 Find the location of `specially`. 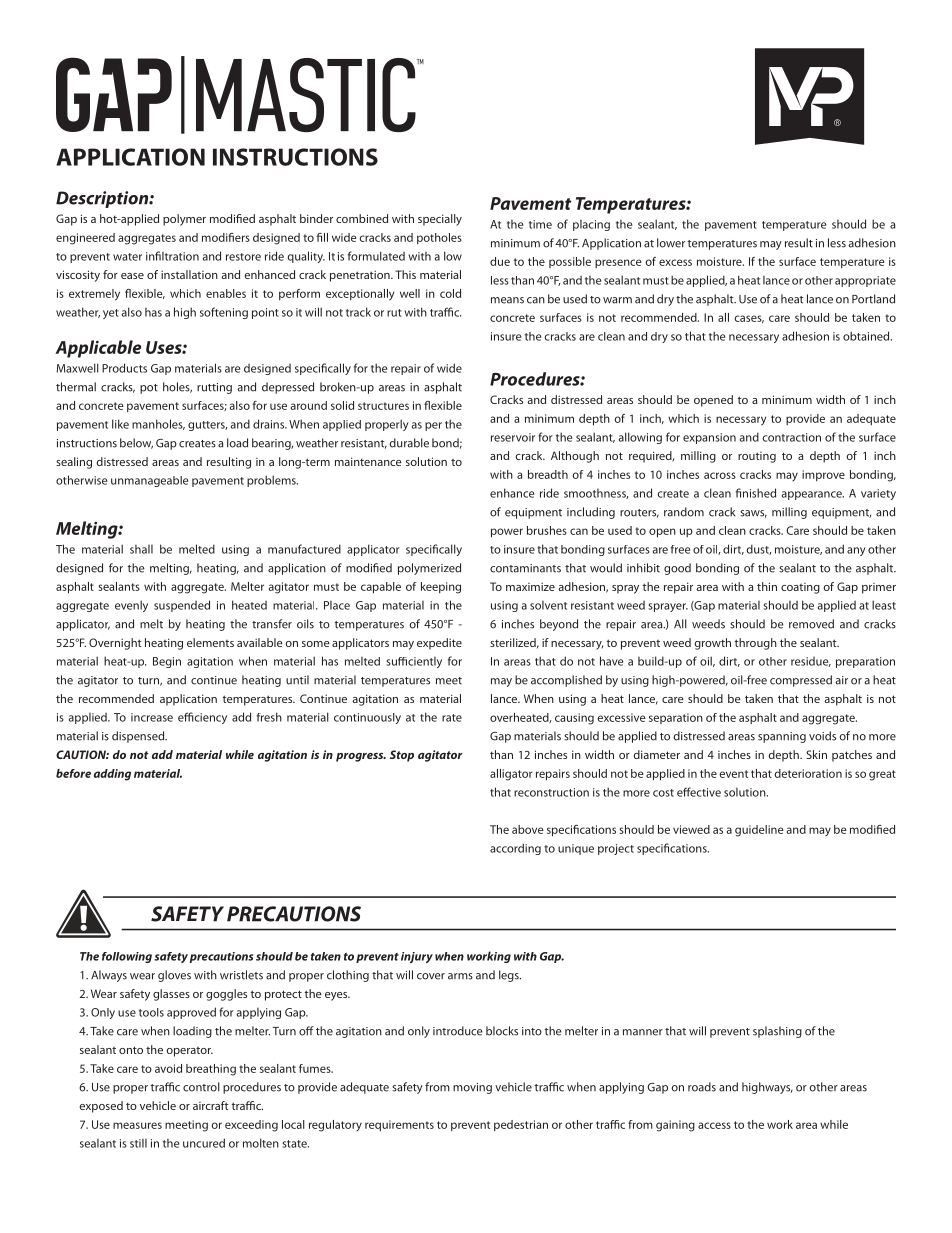

specially is located at coordinates (440, 220).
